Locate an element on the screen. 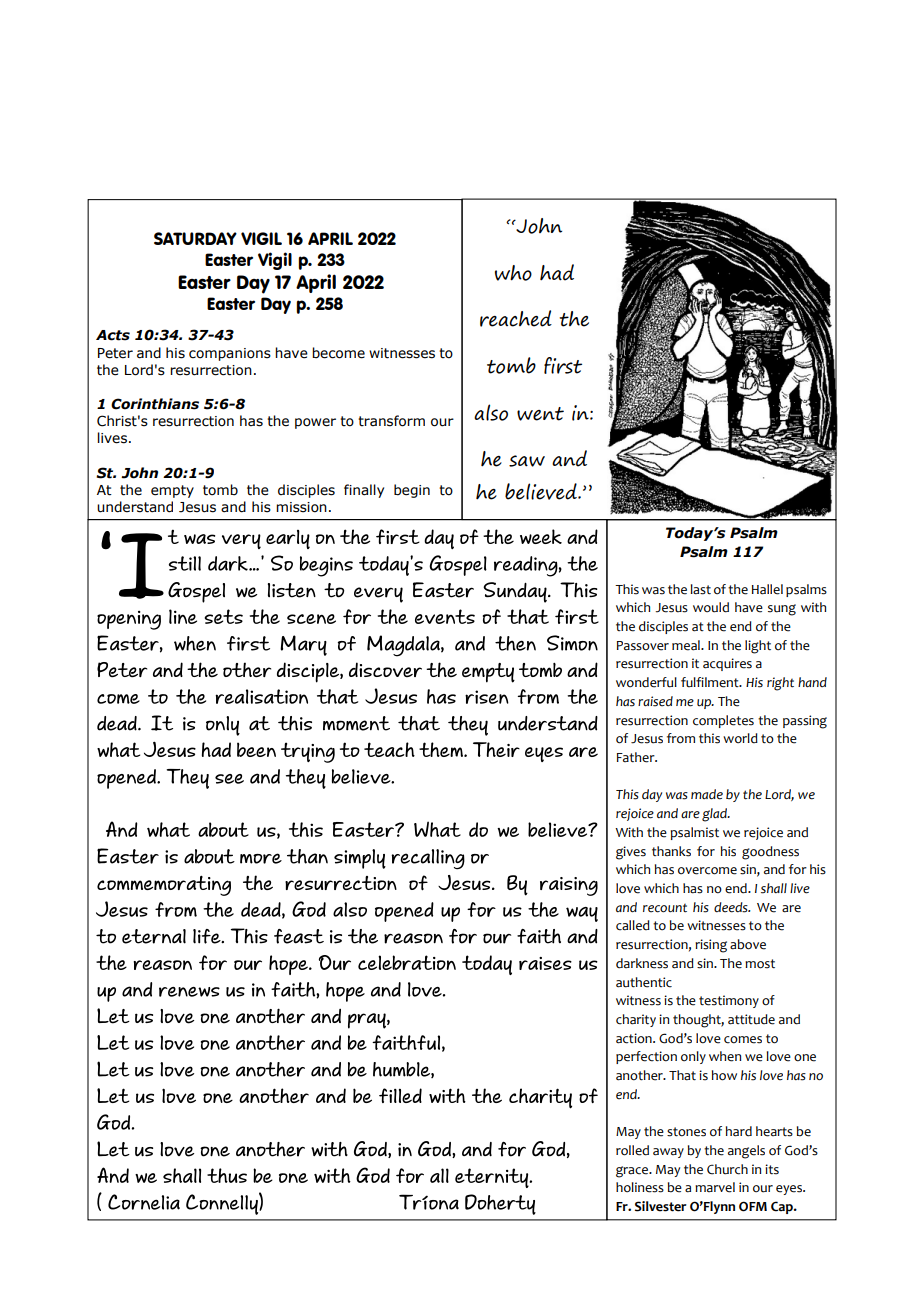 The image size is (924, 1308). Passover is located at coordinates (643, 646).
